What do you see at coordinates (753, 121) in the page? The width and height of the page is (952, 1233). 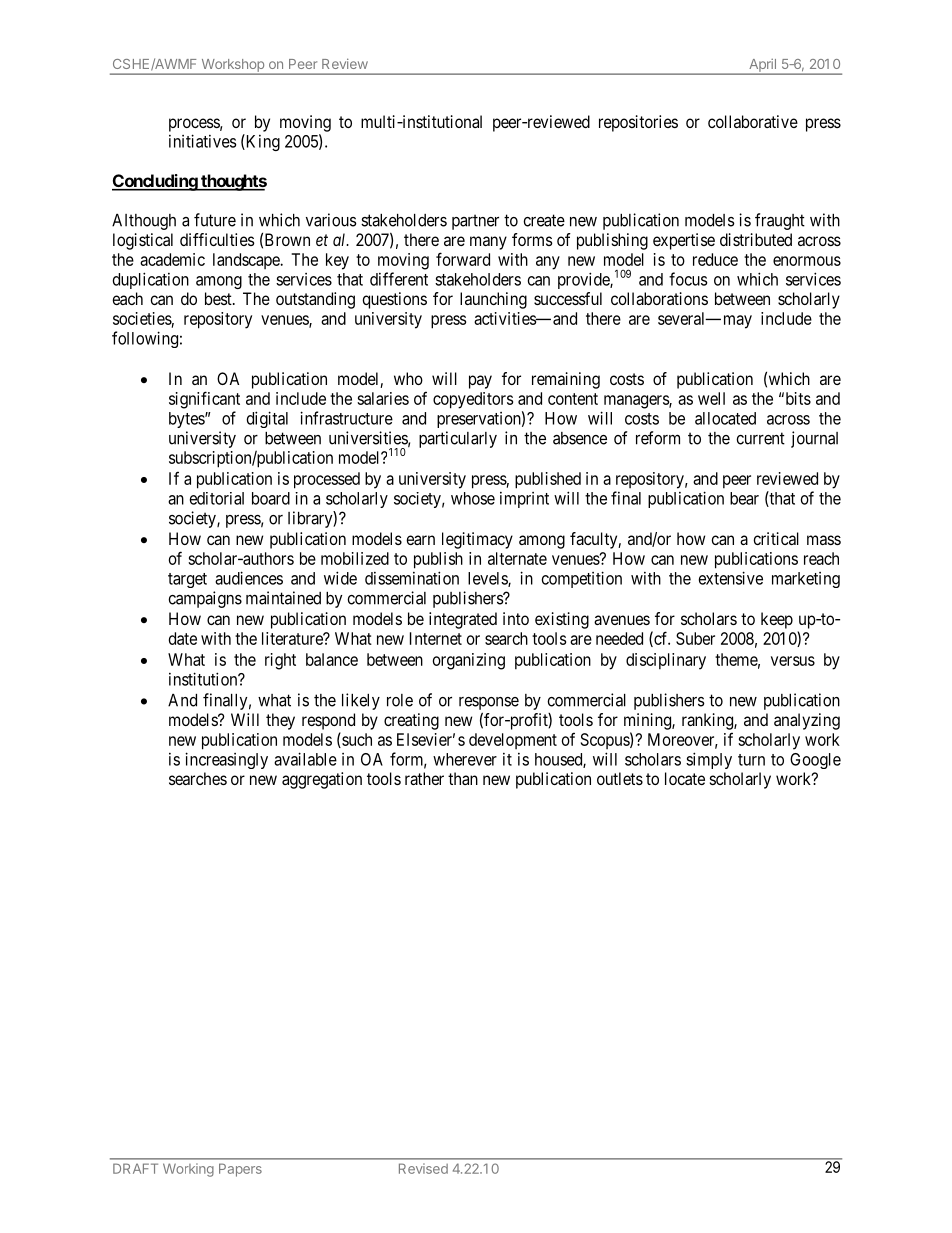 I see `collaborative` at bounding box center [753, 121].
